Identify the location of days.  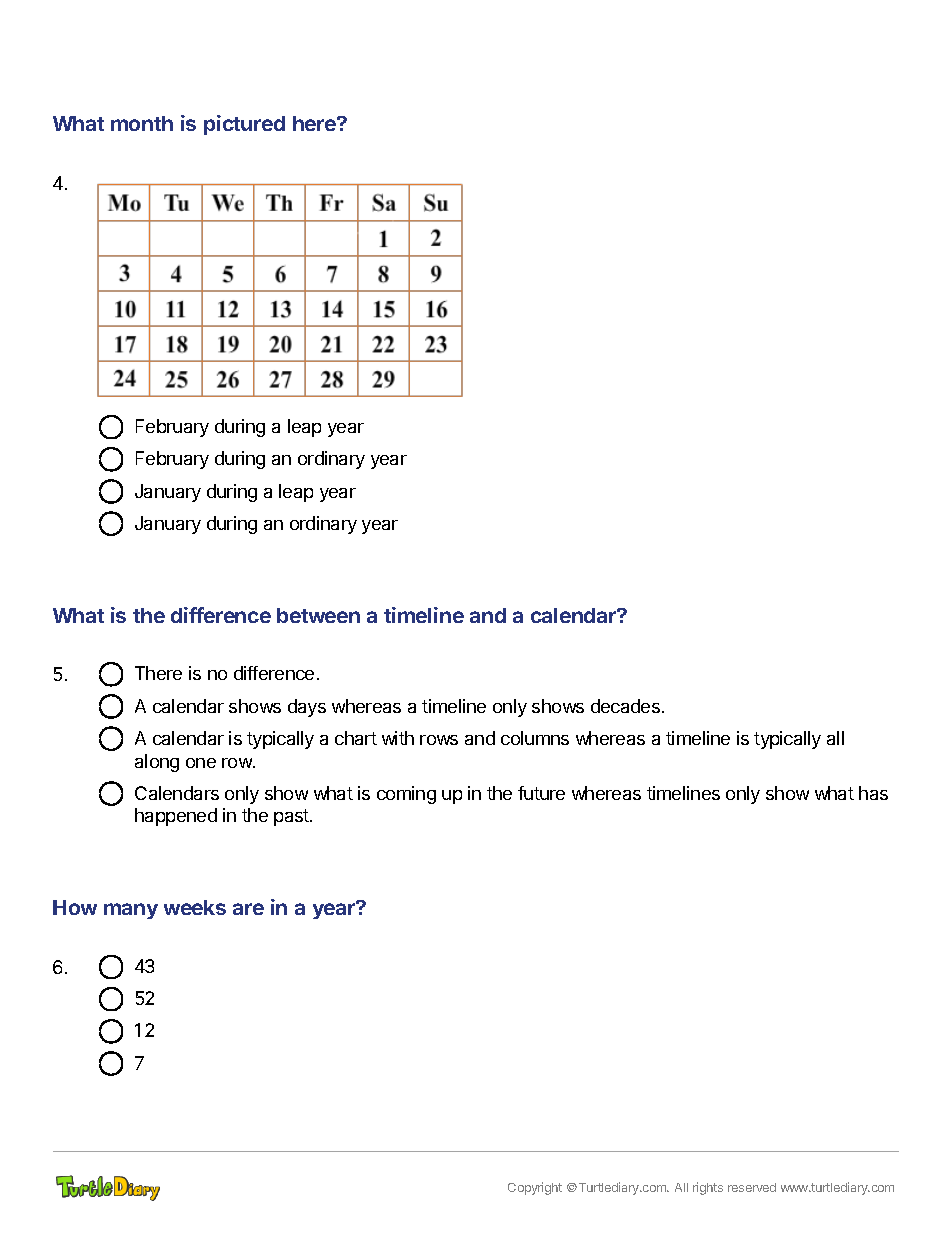
(307, 708).
